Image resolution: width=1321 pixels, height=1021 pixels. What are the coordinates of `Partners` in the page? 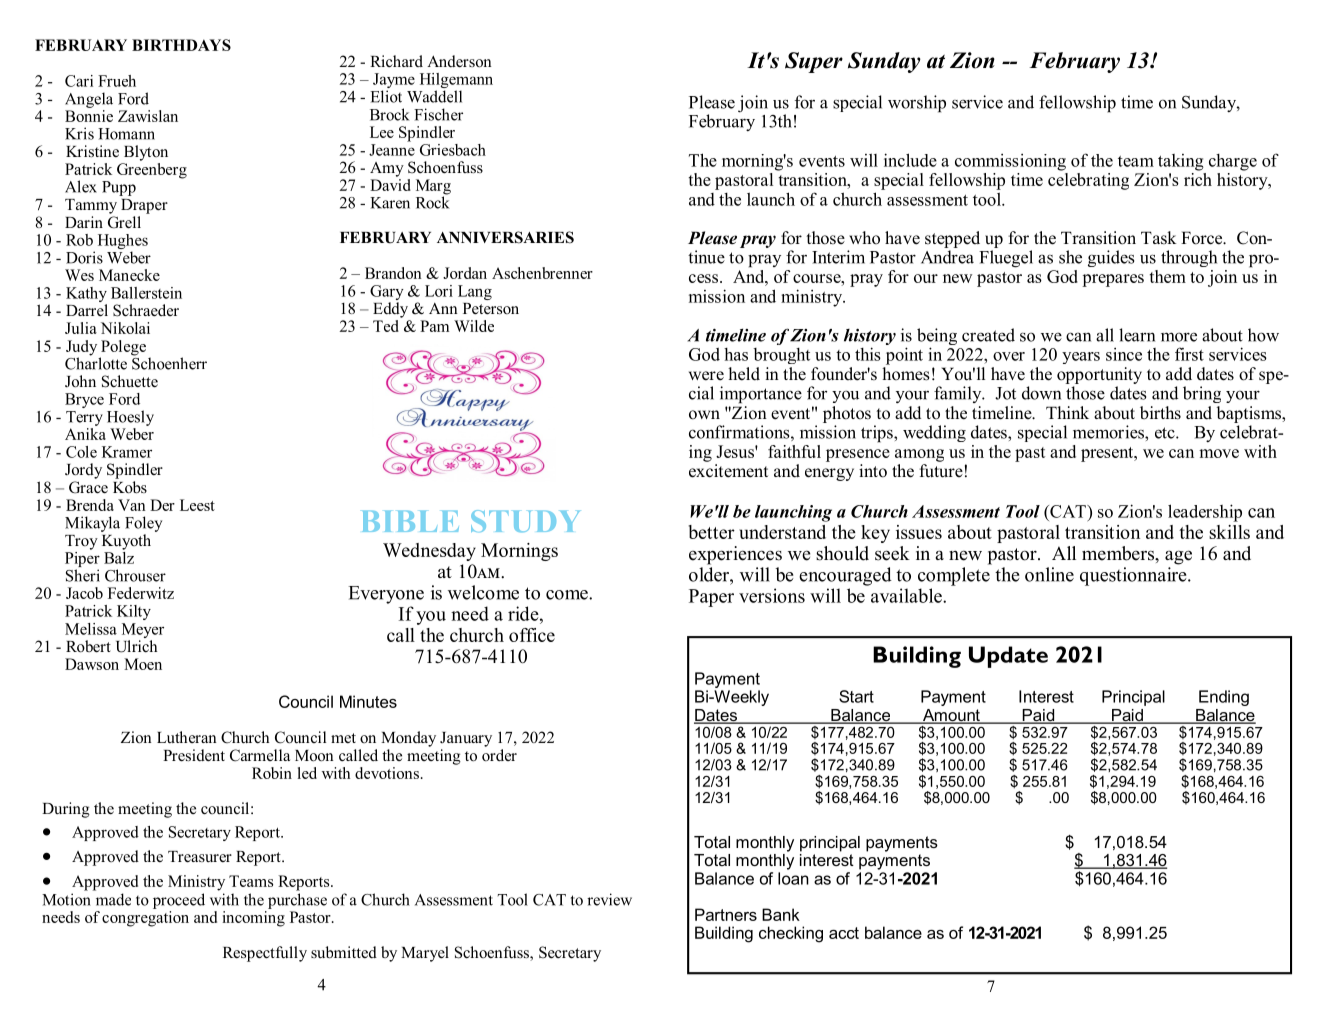 It's located at (726, 914).
